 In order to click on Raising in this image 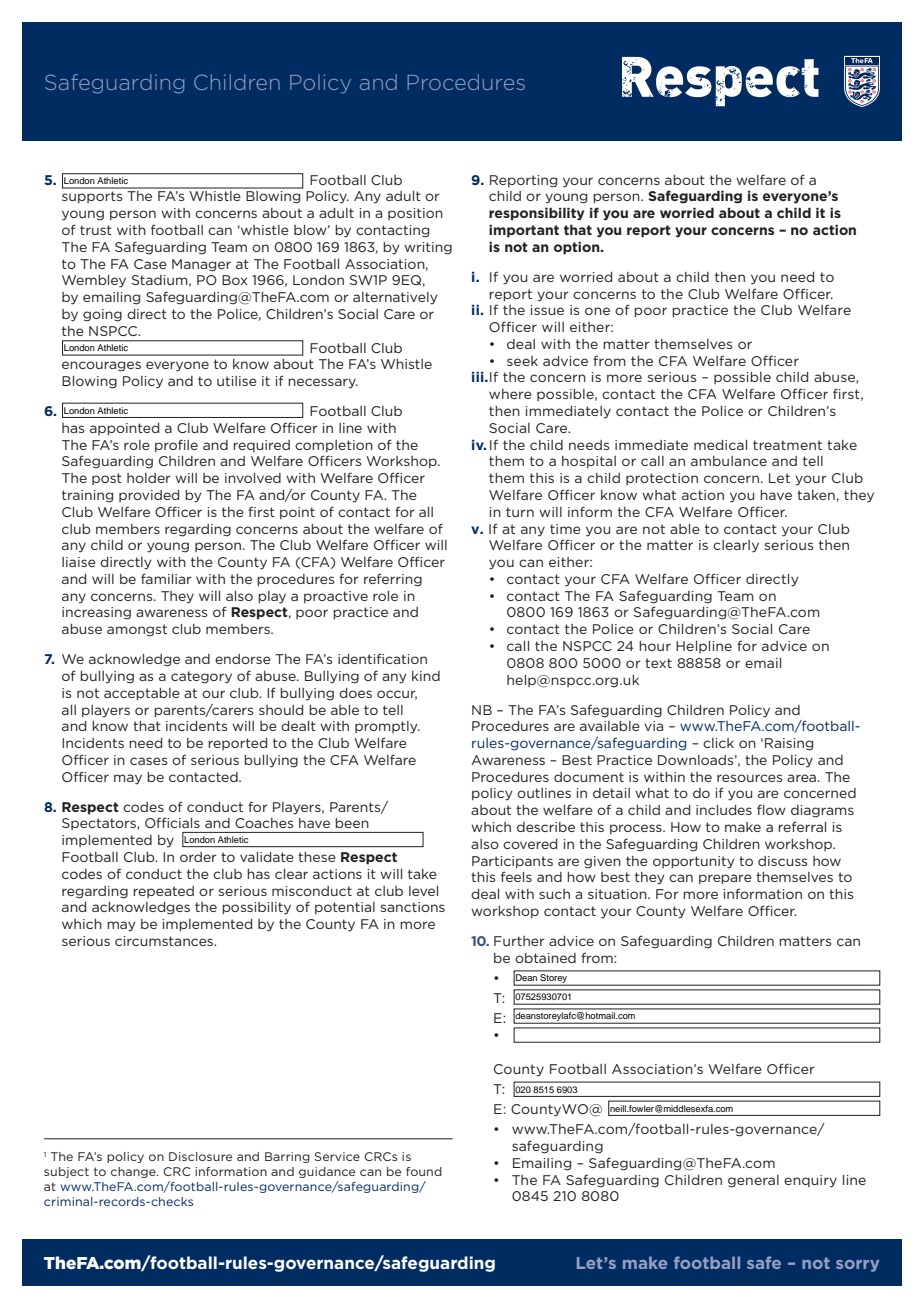, I will do `click(789, 744)`.
